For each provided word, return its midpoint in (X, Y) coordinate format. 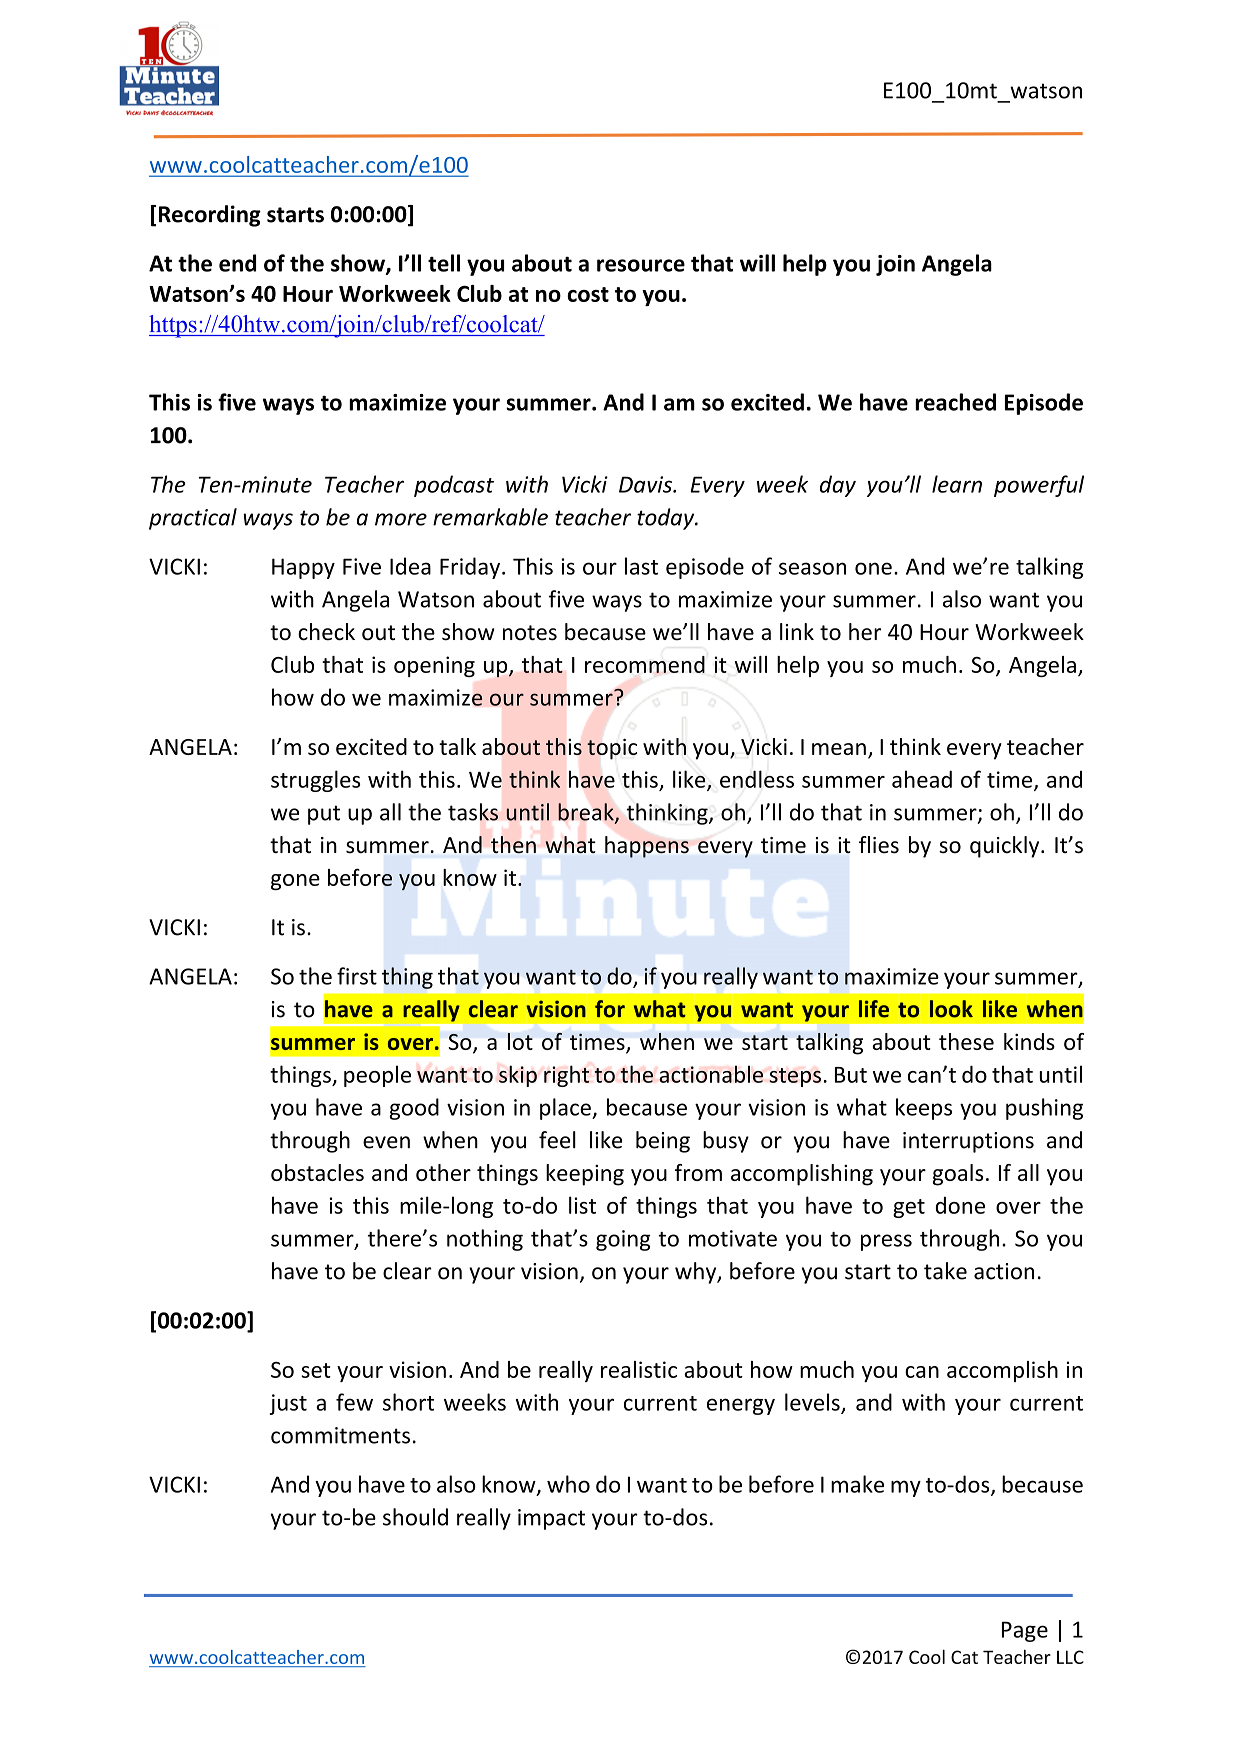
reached (955, 402)
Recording (210, 216)
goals (957, 1175)
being (663, 1142)
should (415, 1517)
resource (641, 265)
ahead (922, 779)
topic (612, 749)
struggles (315, 781)
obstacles (317, 1172)
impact (551, 1519)
